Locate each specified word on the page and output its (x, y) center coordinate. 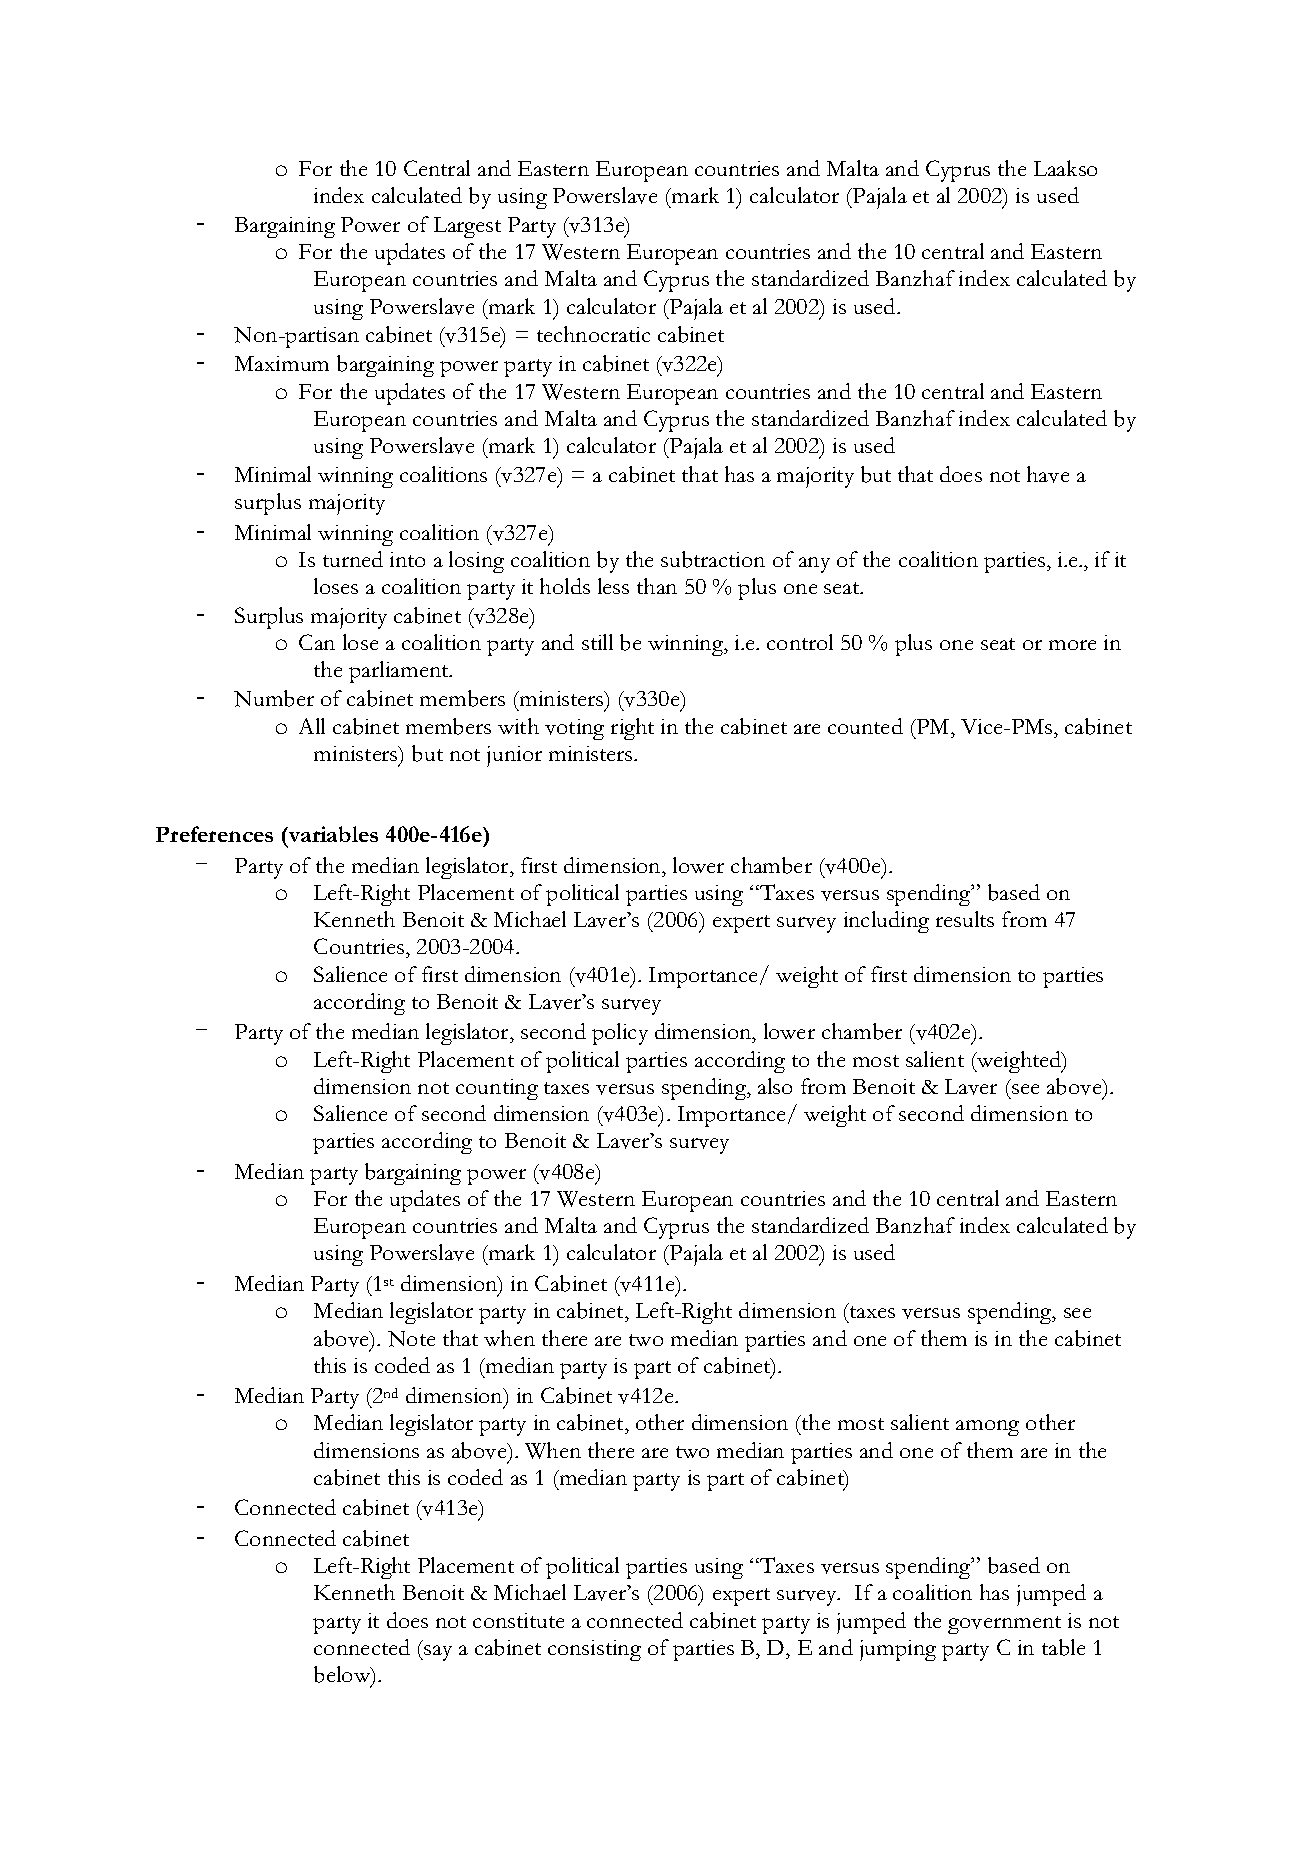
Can (317, 642)
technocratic (593, 334)
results (965, 919)
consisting (594, 1650)
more (1072, 645)
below (343, 1676)
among (987, 1428)
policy (620, 1034)
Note (411, 1339)
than (657, 586)
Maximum (282, 363)
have (1048, 474)
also (775, 1086)
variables (332, 834)
